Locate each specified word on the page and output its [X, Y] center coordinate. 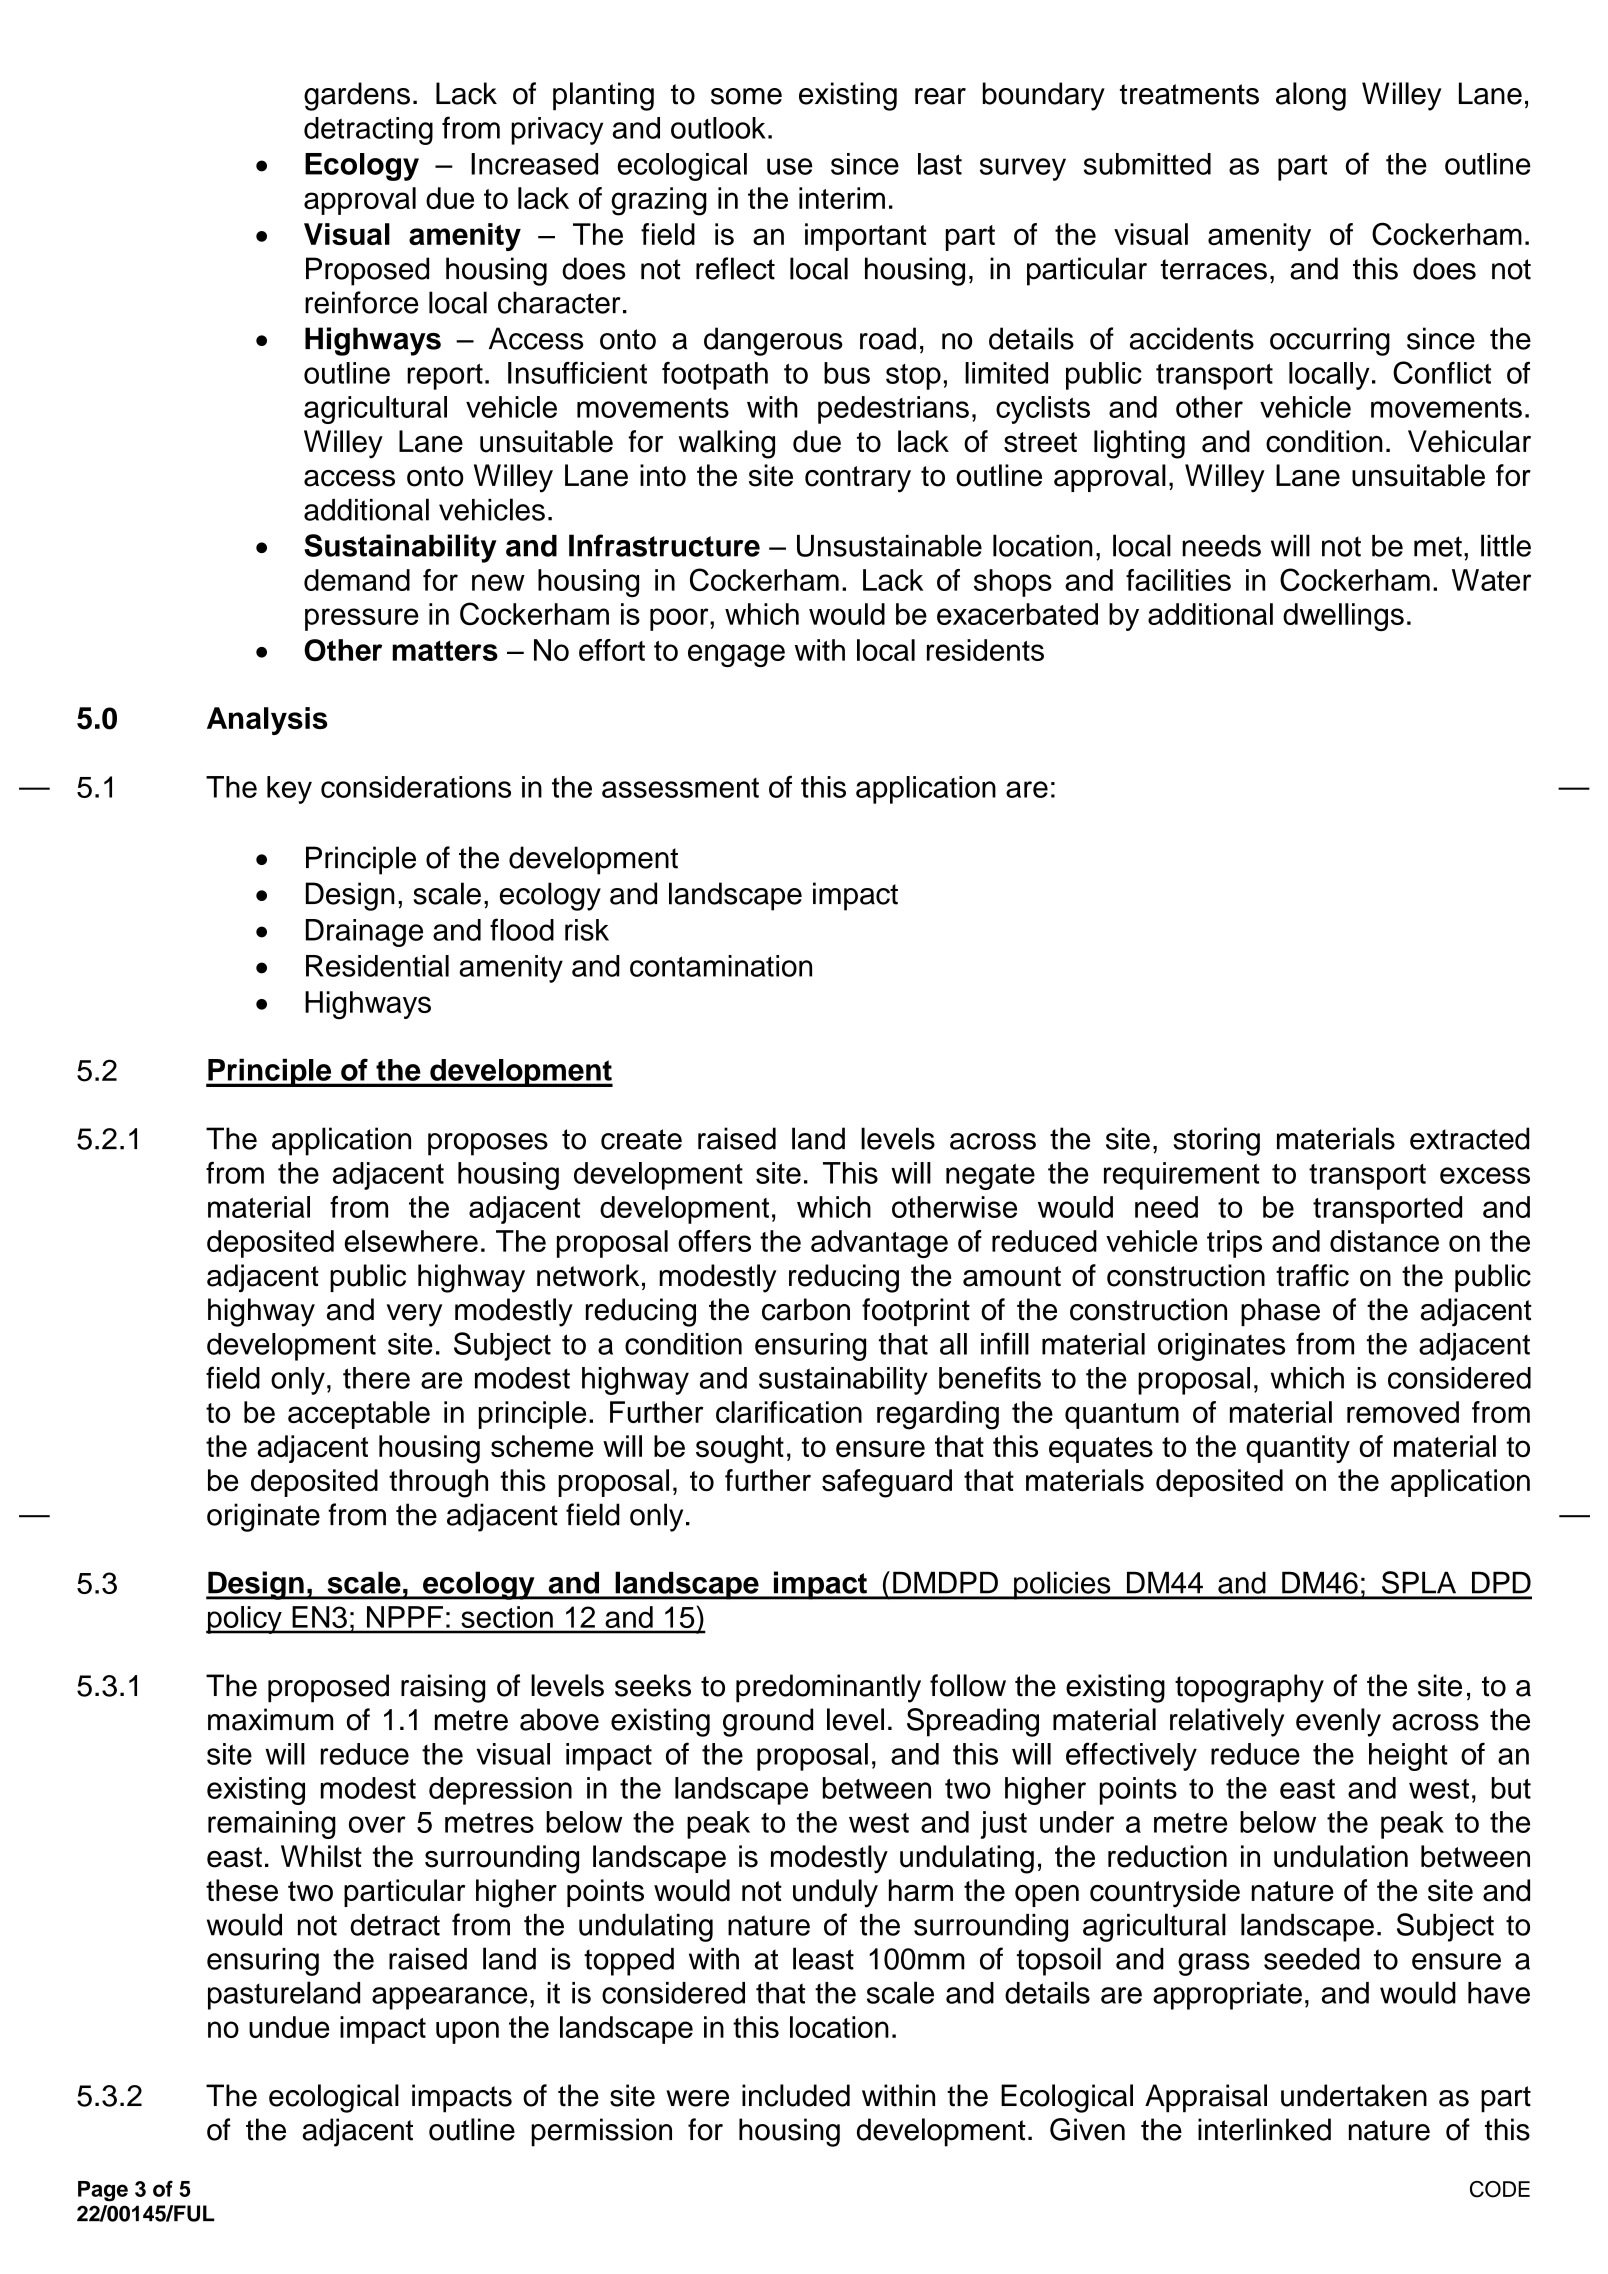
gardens [357, 96]
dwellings [1343, 617]
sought [740, 1449]
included [796, 2095]
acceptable [359, 1415]
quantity [1298, 1449]
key [289, 790]
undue [289, 2027]
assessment [680, 788]
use [789, 166]
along [1311, 96]
